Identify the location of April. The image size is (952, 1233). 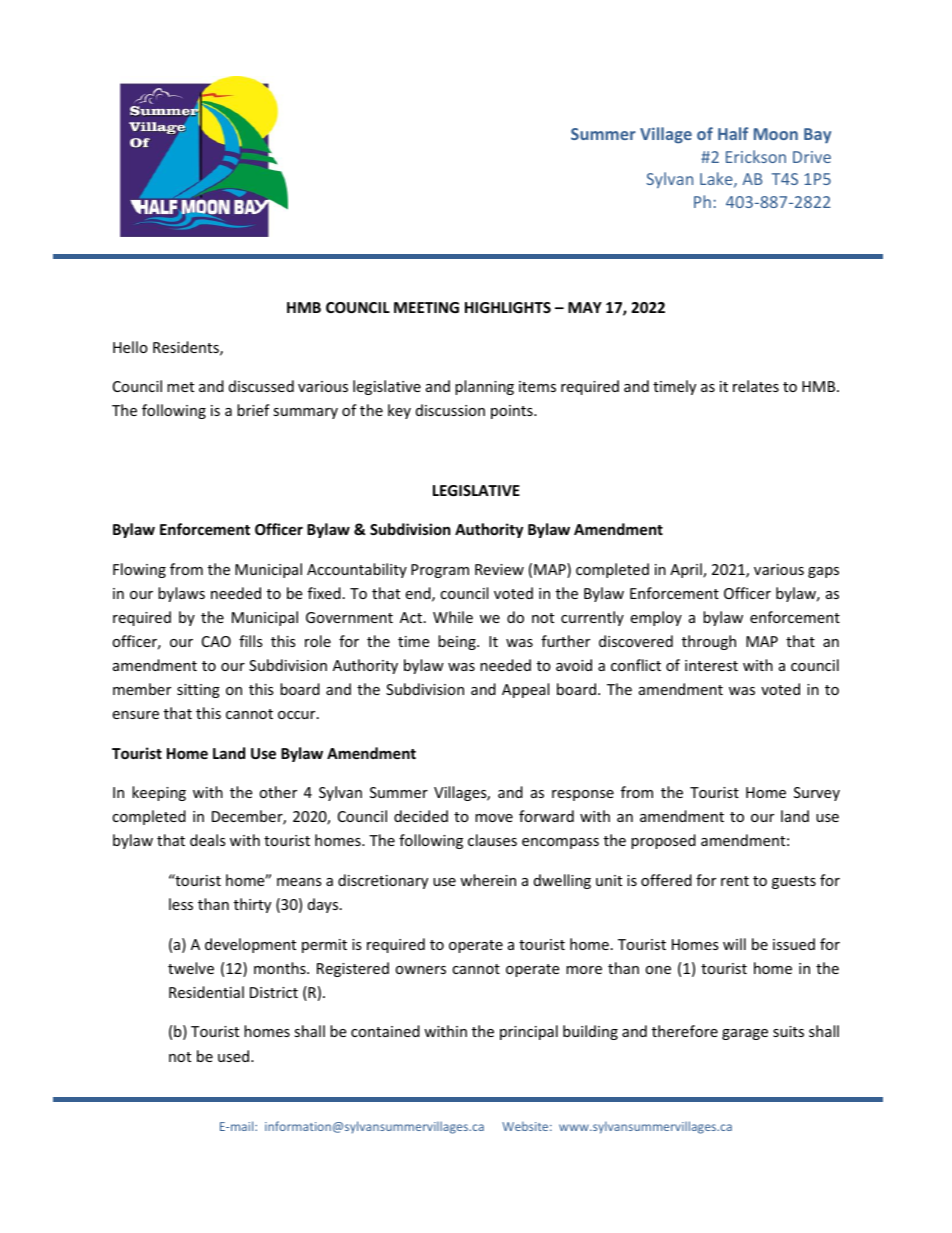
(687, 570).
